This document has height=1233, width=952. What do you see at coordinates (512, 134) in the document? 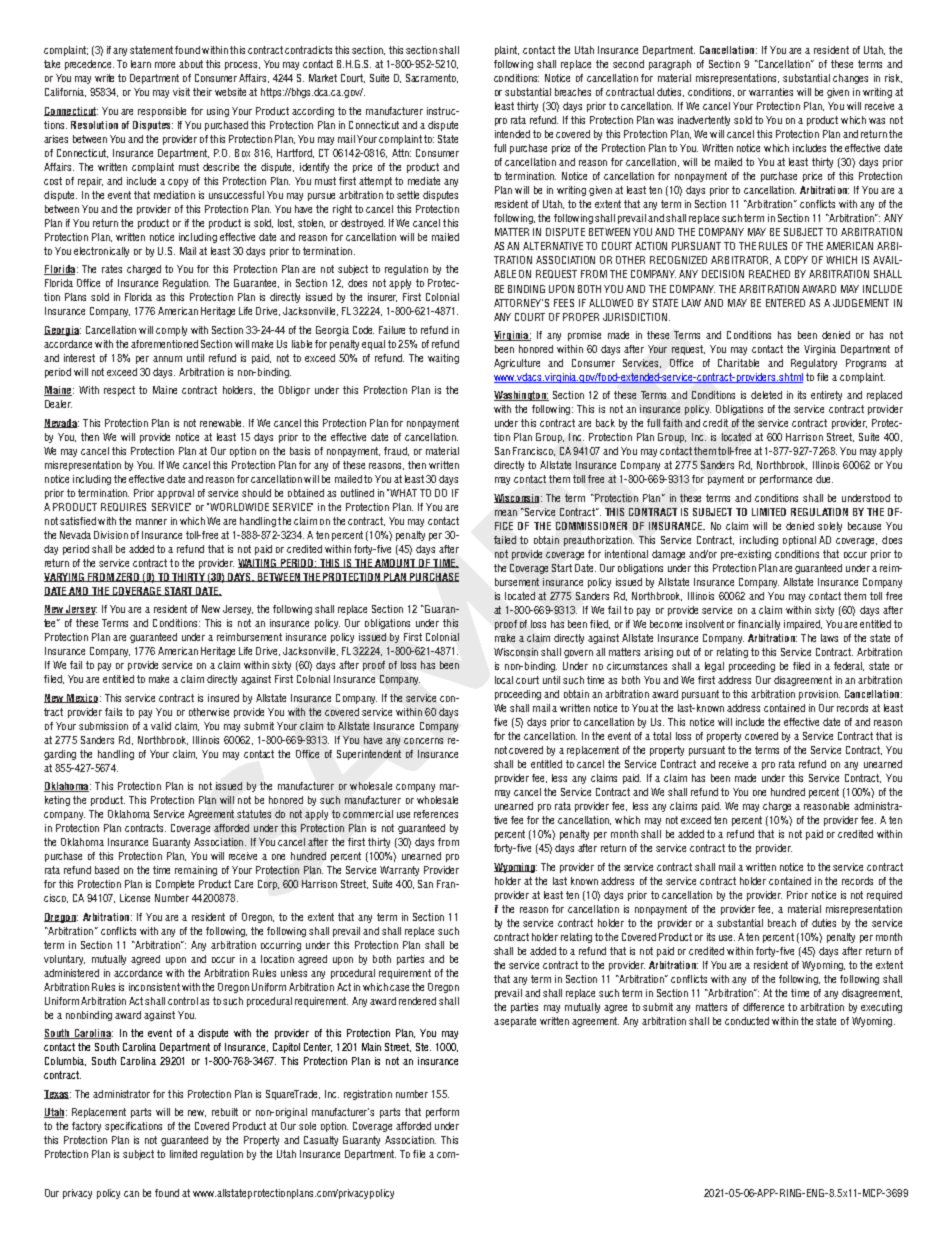
I see `intended` at bounding box center [512, 134].
